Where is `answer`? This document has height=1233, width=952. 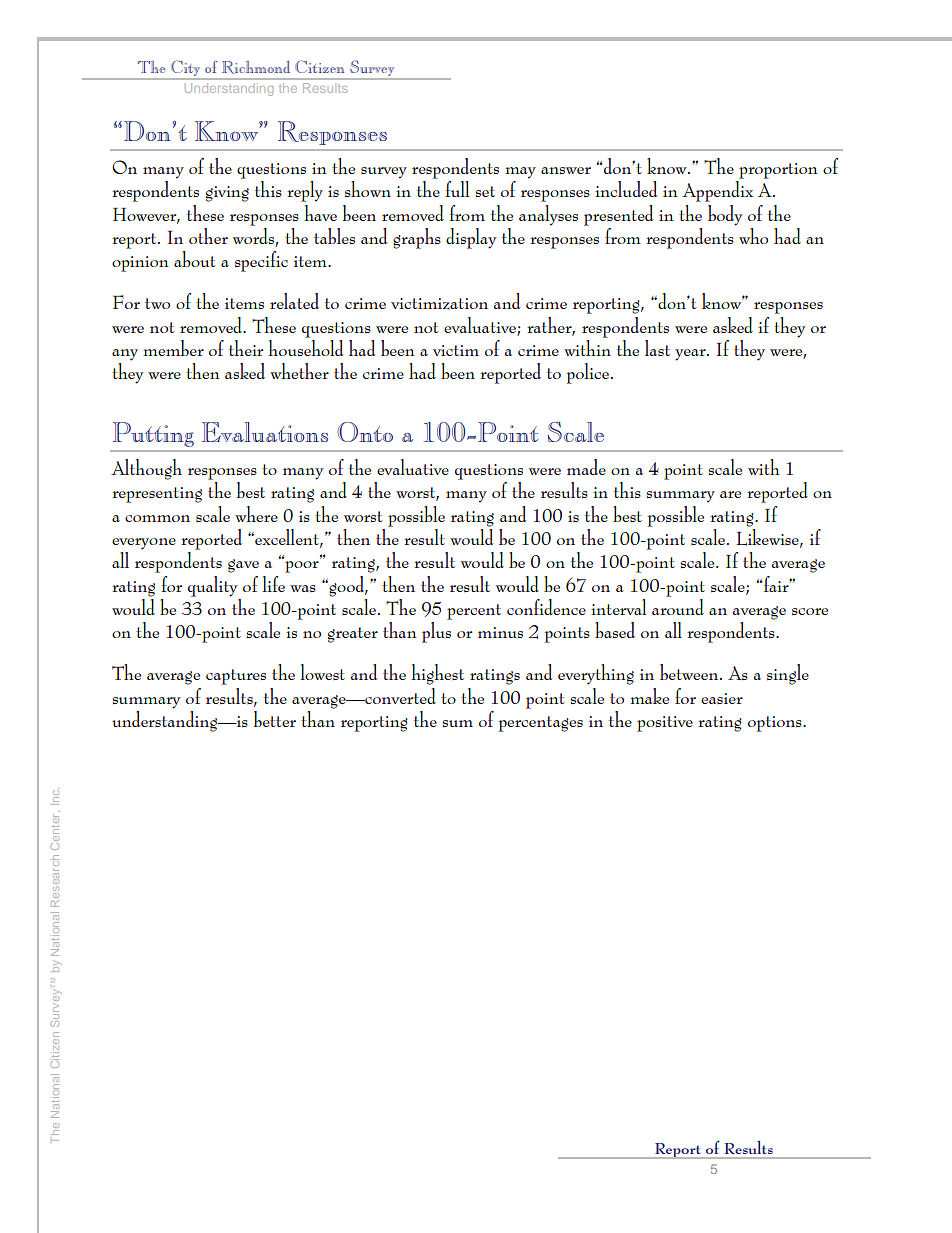 answer is located at coordinates (566, 170).
